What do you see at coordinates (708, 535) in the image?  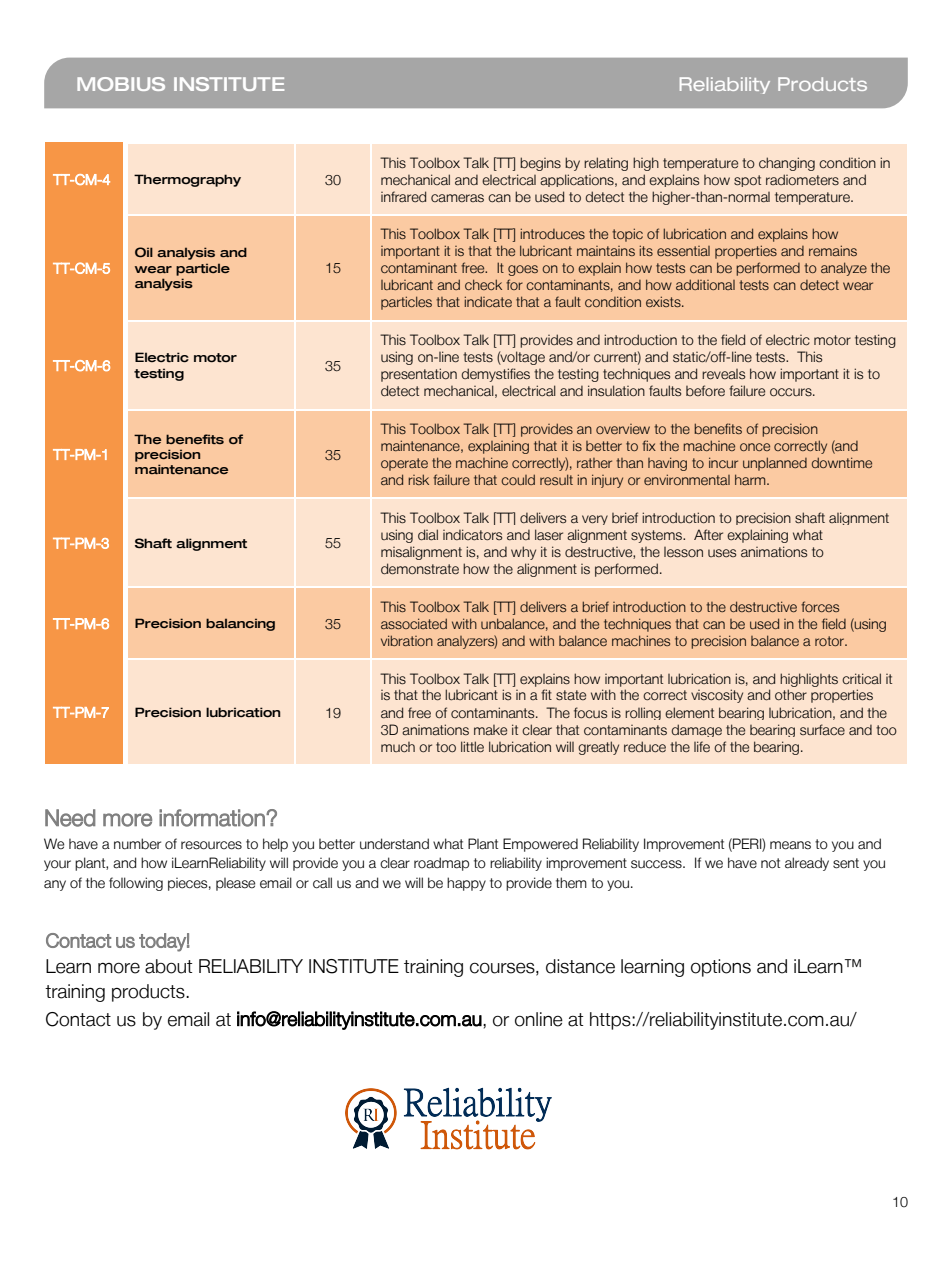 I see `After` at bounding box center [708, 535].
